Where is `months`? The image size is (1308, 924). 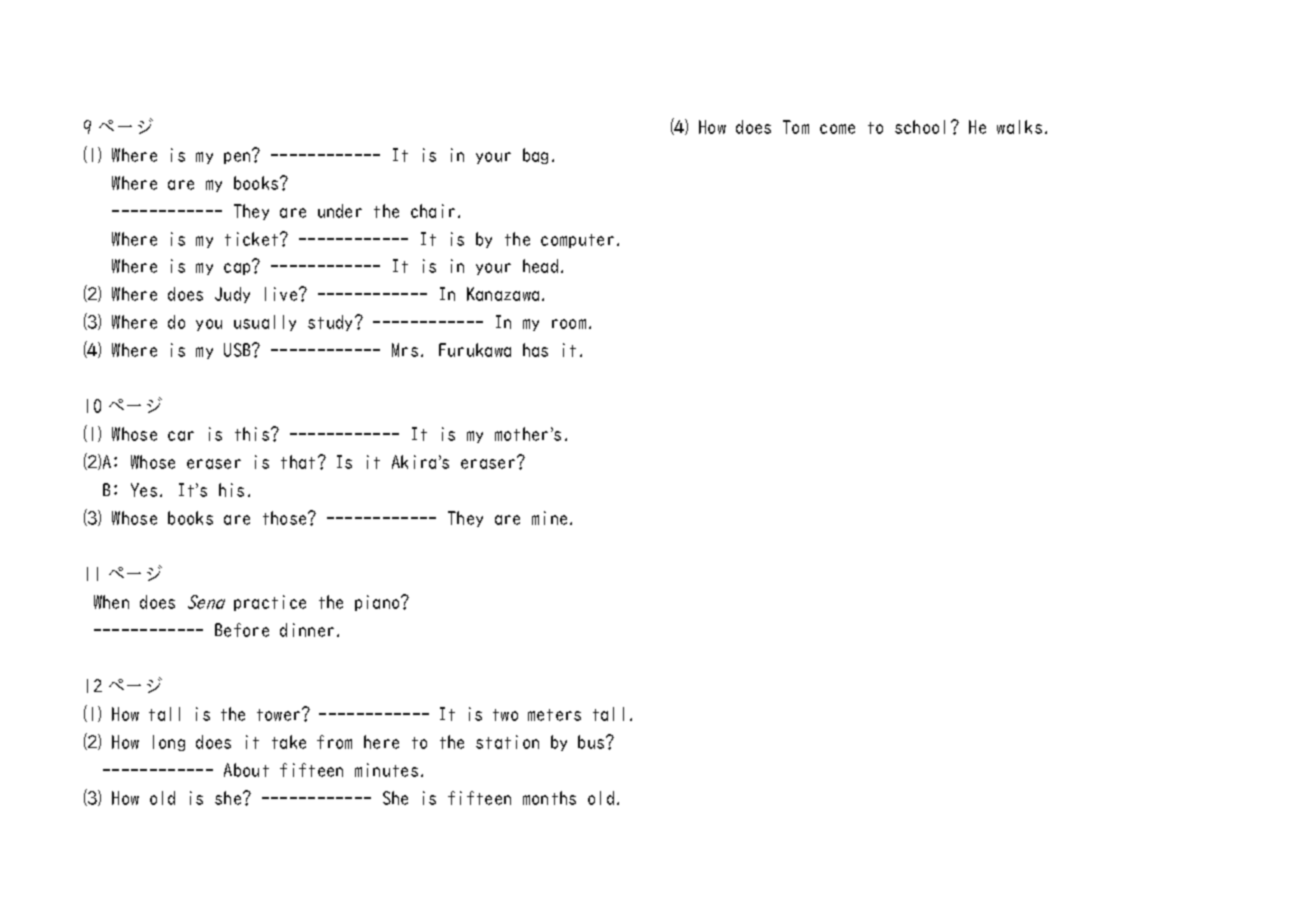 months is located at coordinates (549, 798).
